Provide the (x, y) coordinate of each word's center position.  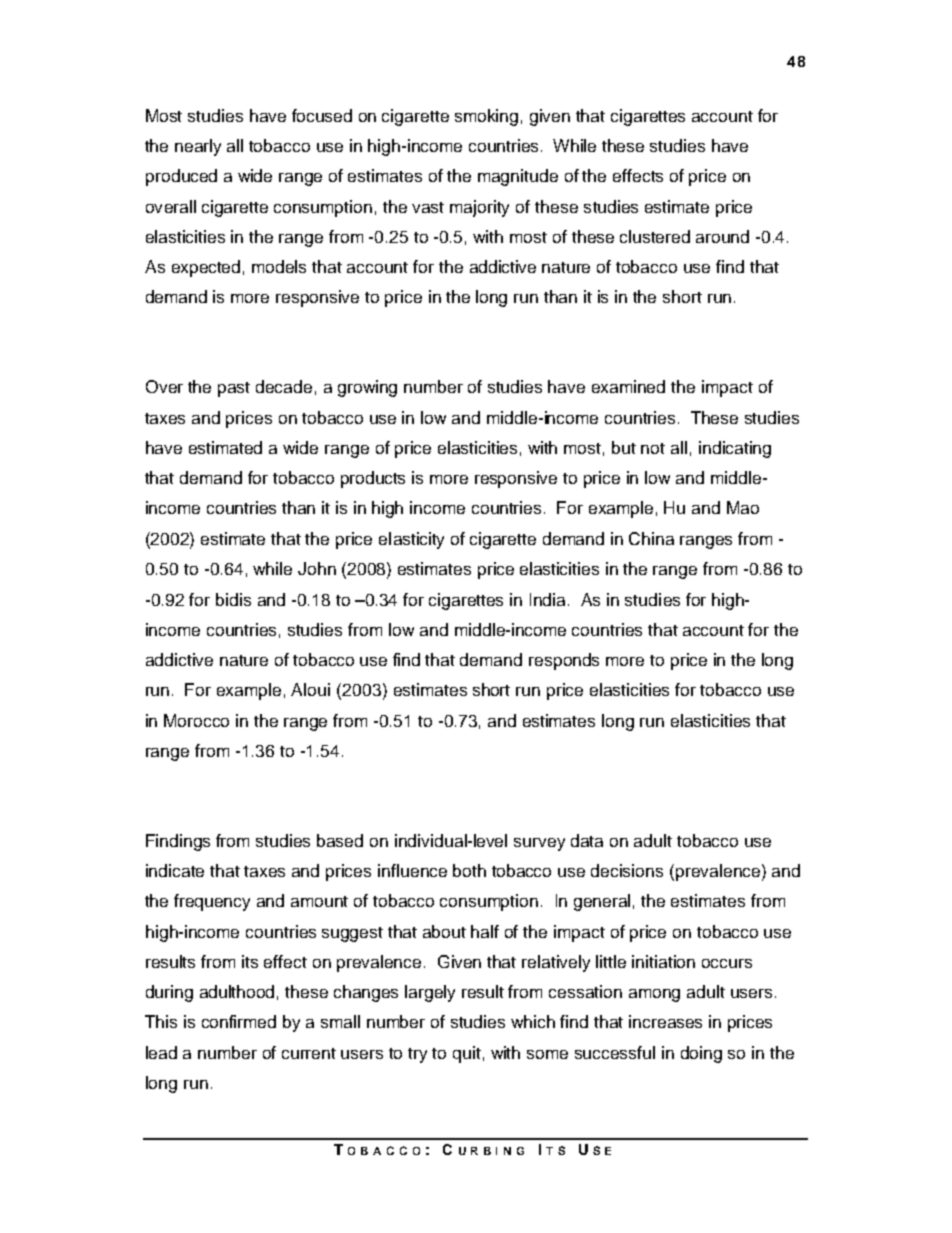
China (651, 538)
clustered (655, 236)
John (317, 568)
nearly (198, 147)
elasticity (411, 540)
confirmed (239, 1021)
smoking (486, 117)
